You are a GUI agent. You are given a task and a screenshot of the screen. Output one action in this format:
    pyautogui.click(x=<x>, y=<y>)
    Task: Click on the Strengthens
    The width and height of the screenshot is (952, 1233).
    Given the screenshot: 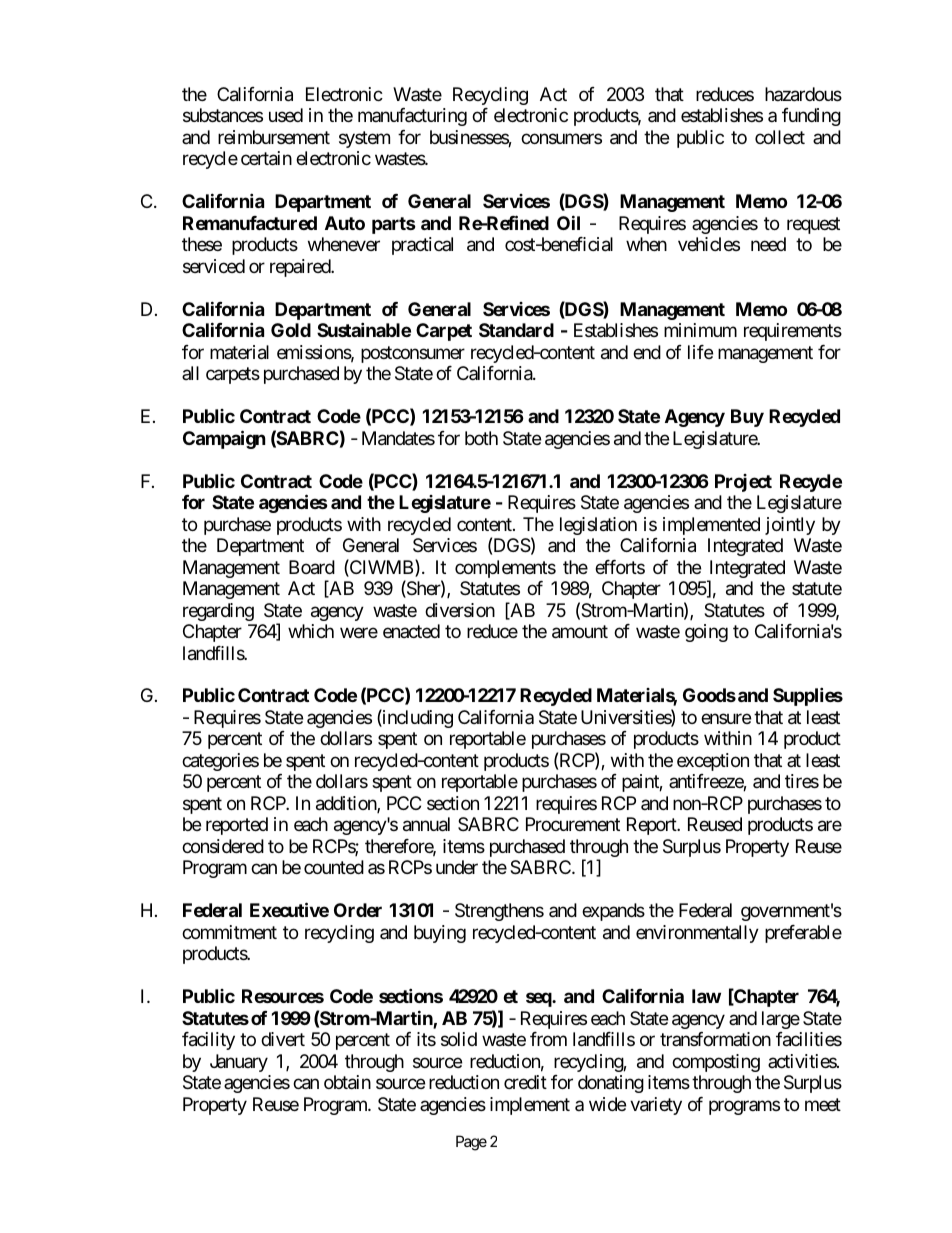 What is the action you would take?
    pyautogui.click(x=499, y=912)
